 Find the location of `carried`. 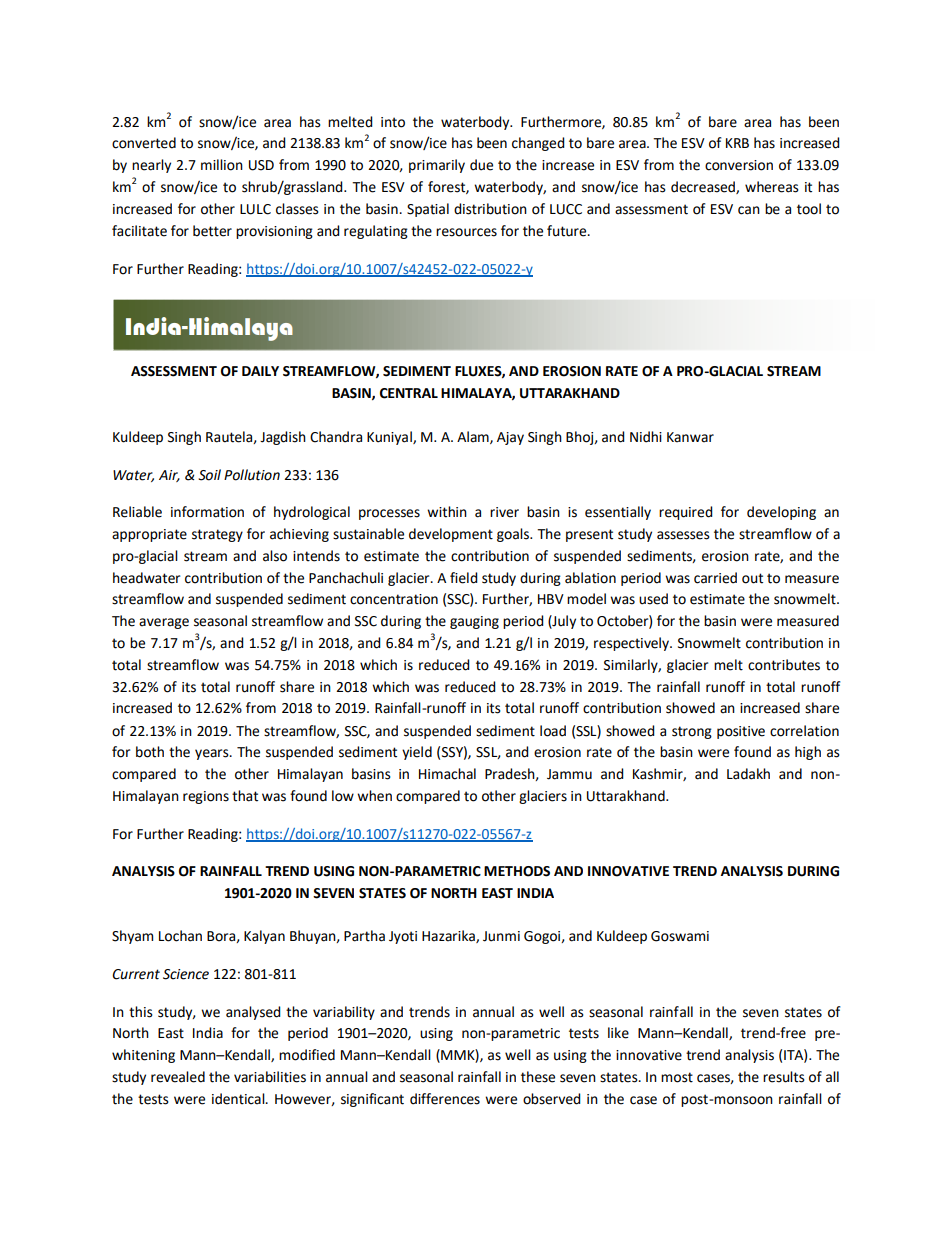

carried is located at coordinates (715, 578).
